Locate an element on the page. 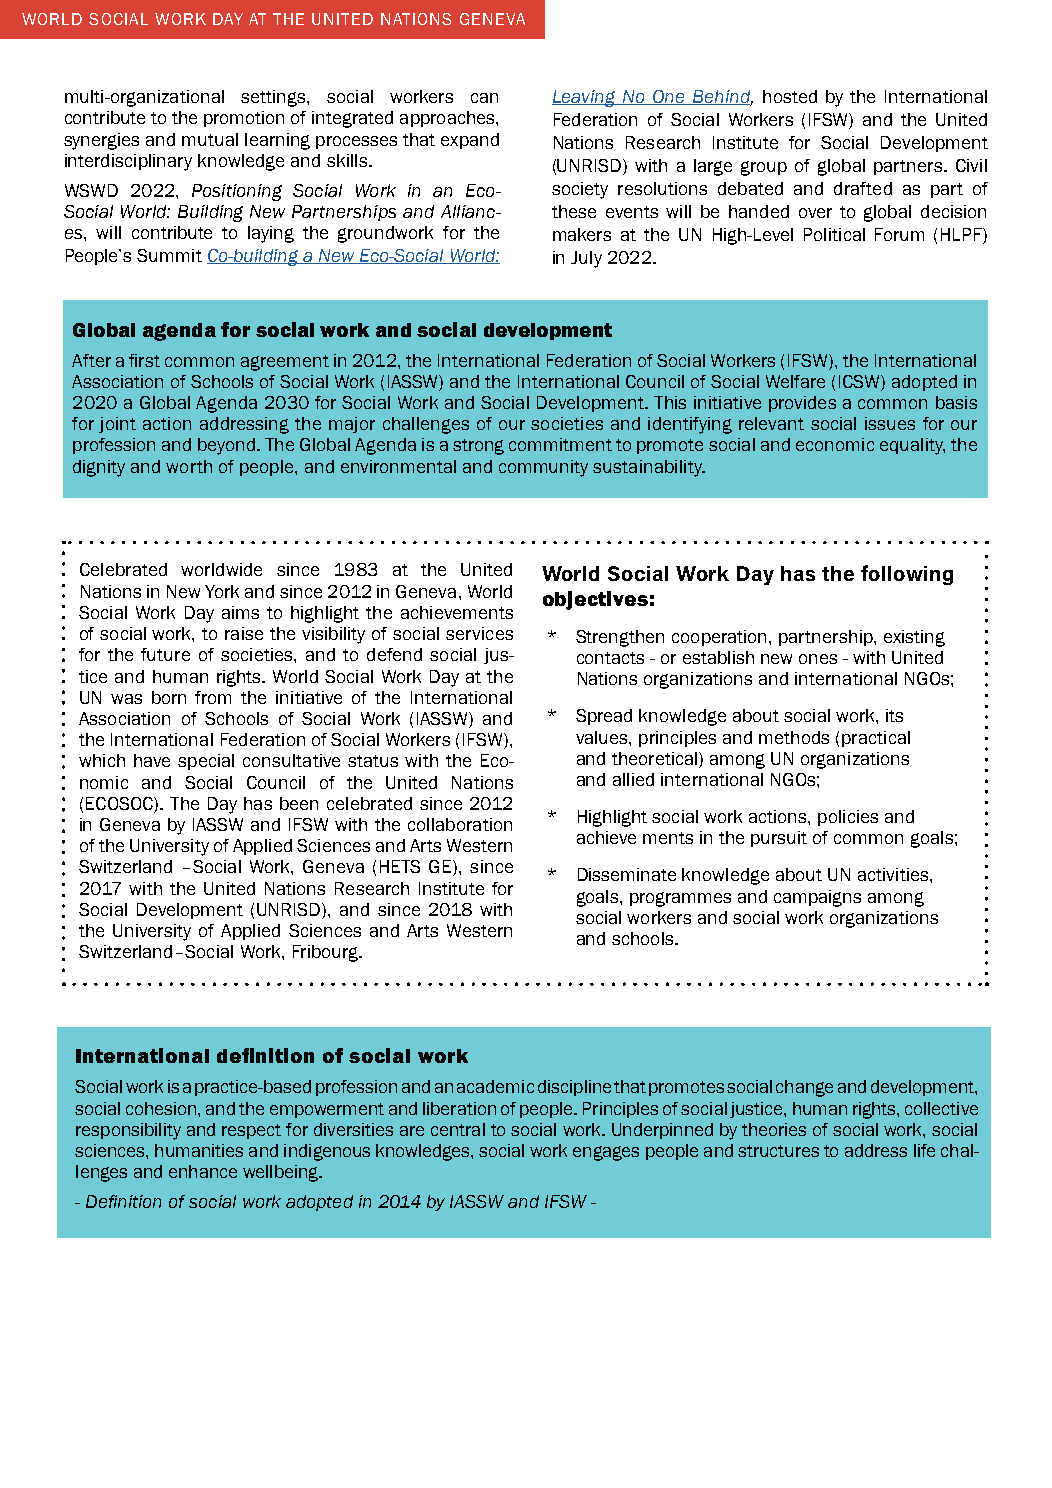 This document has width=1052, height=1488. existing is located at coordinates (914, 638).
